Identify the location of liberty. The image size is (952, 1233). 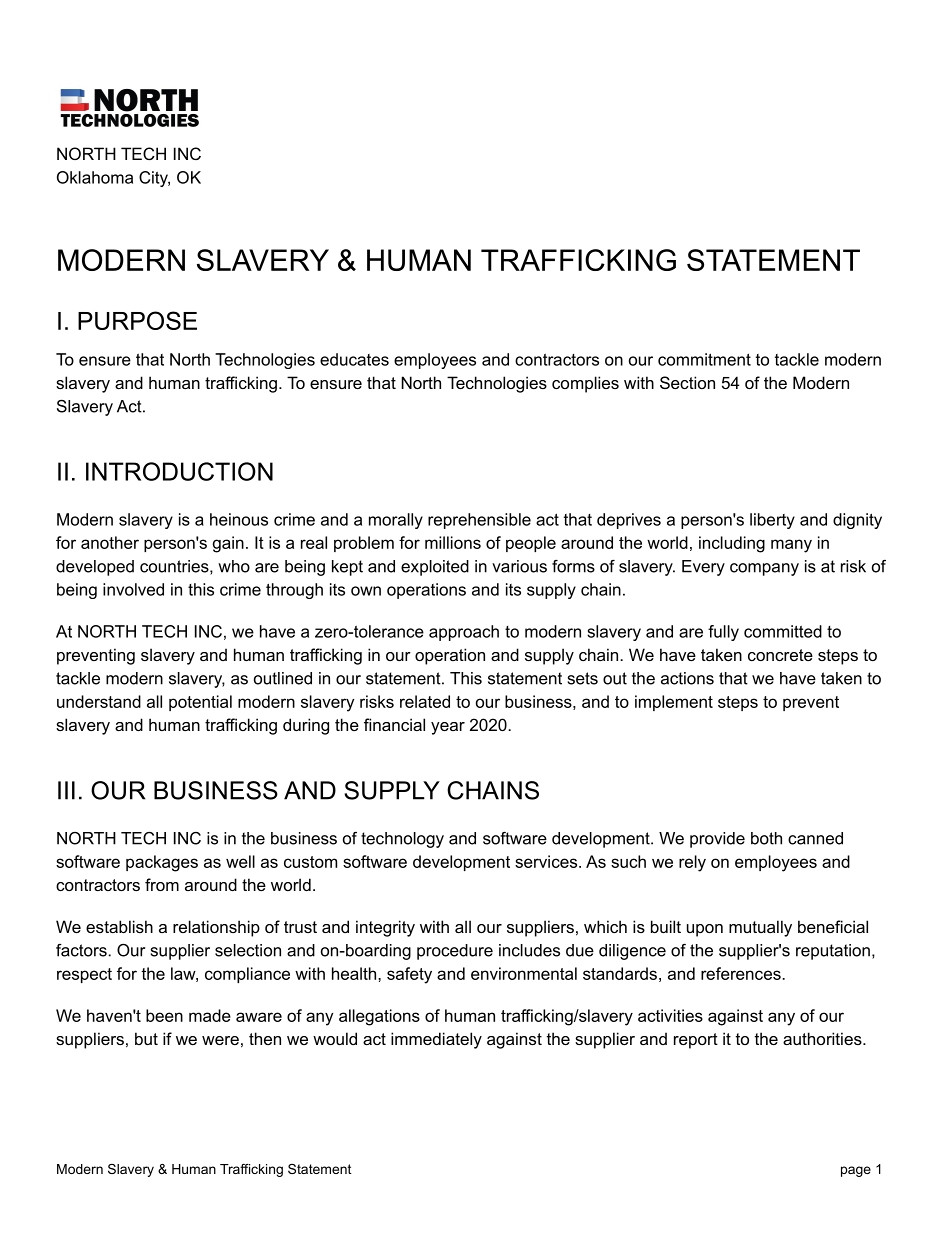
(772, 521).
